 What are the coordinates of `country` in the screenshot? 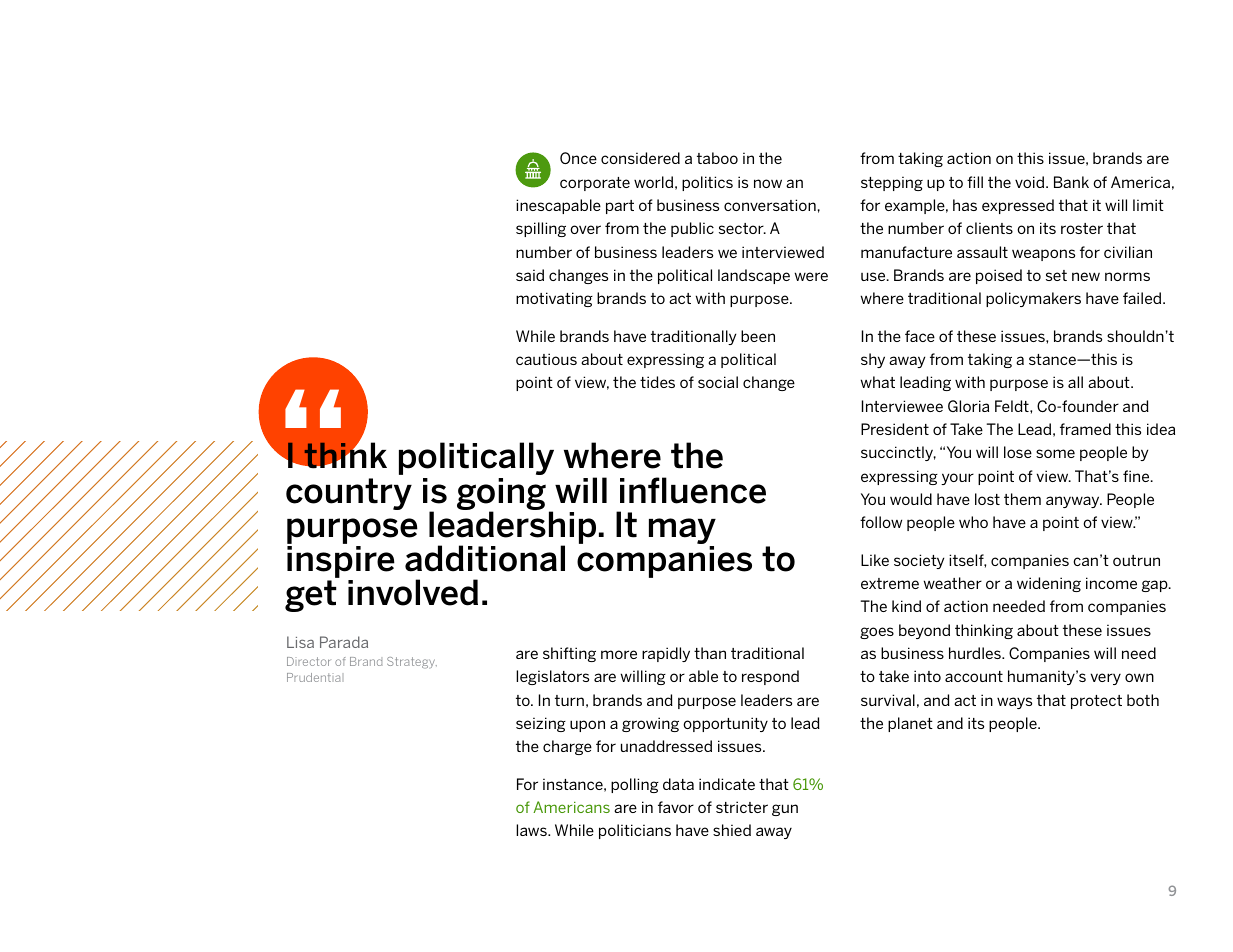 It's located at (349, 494).
